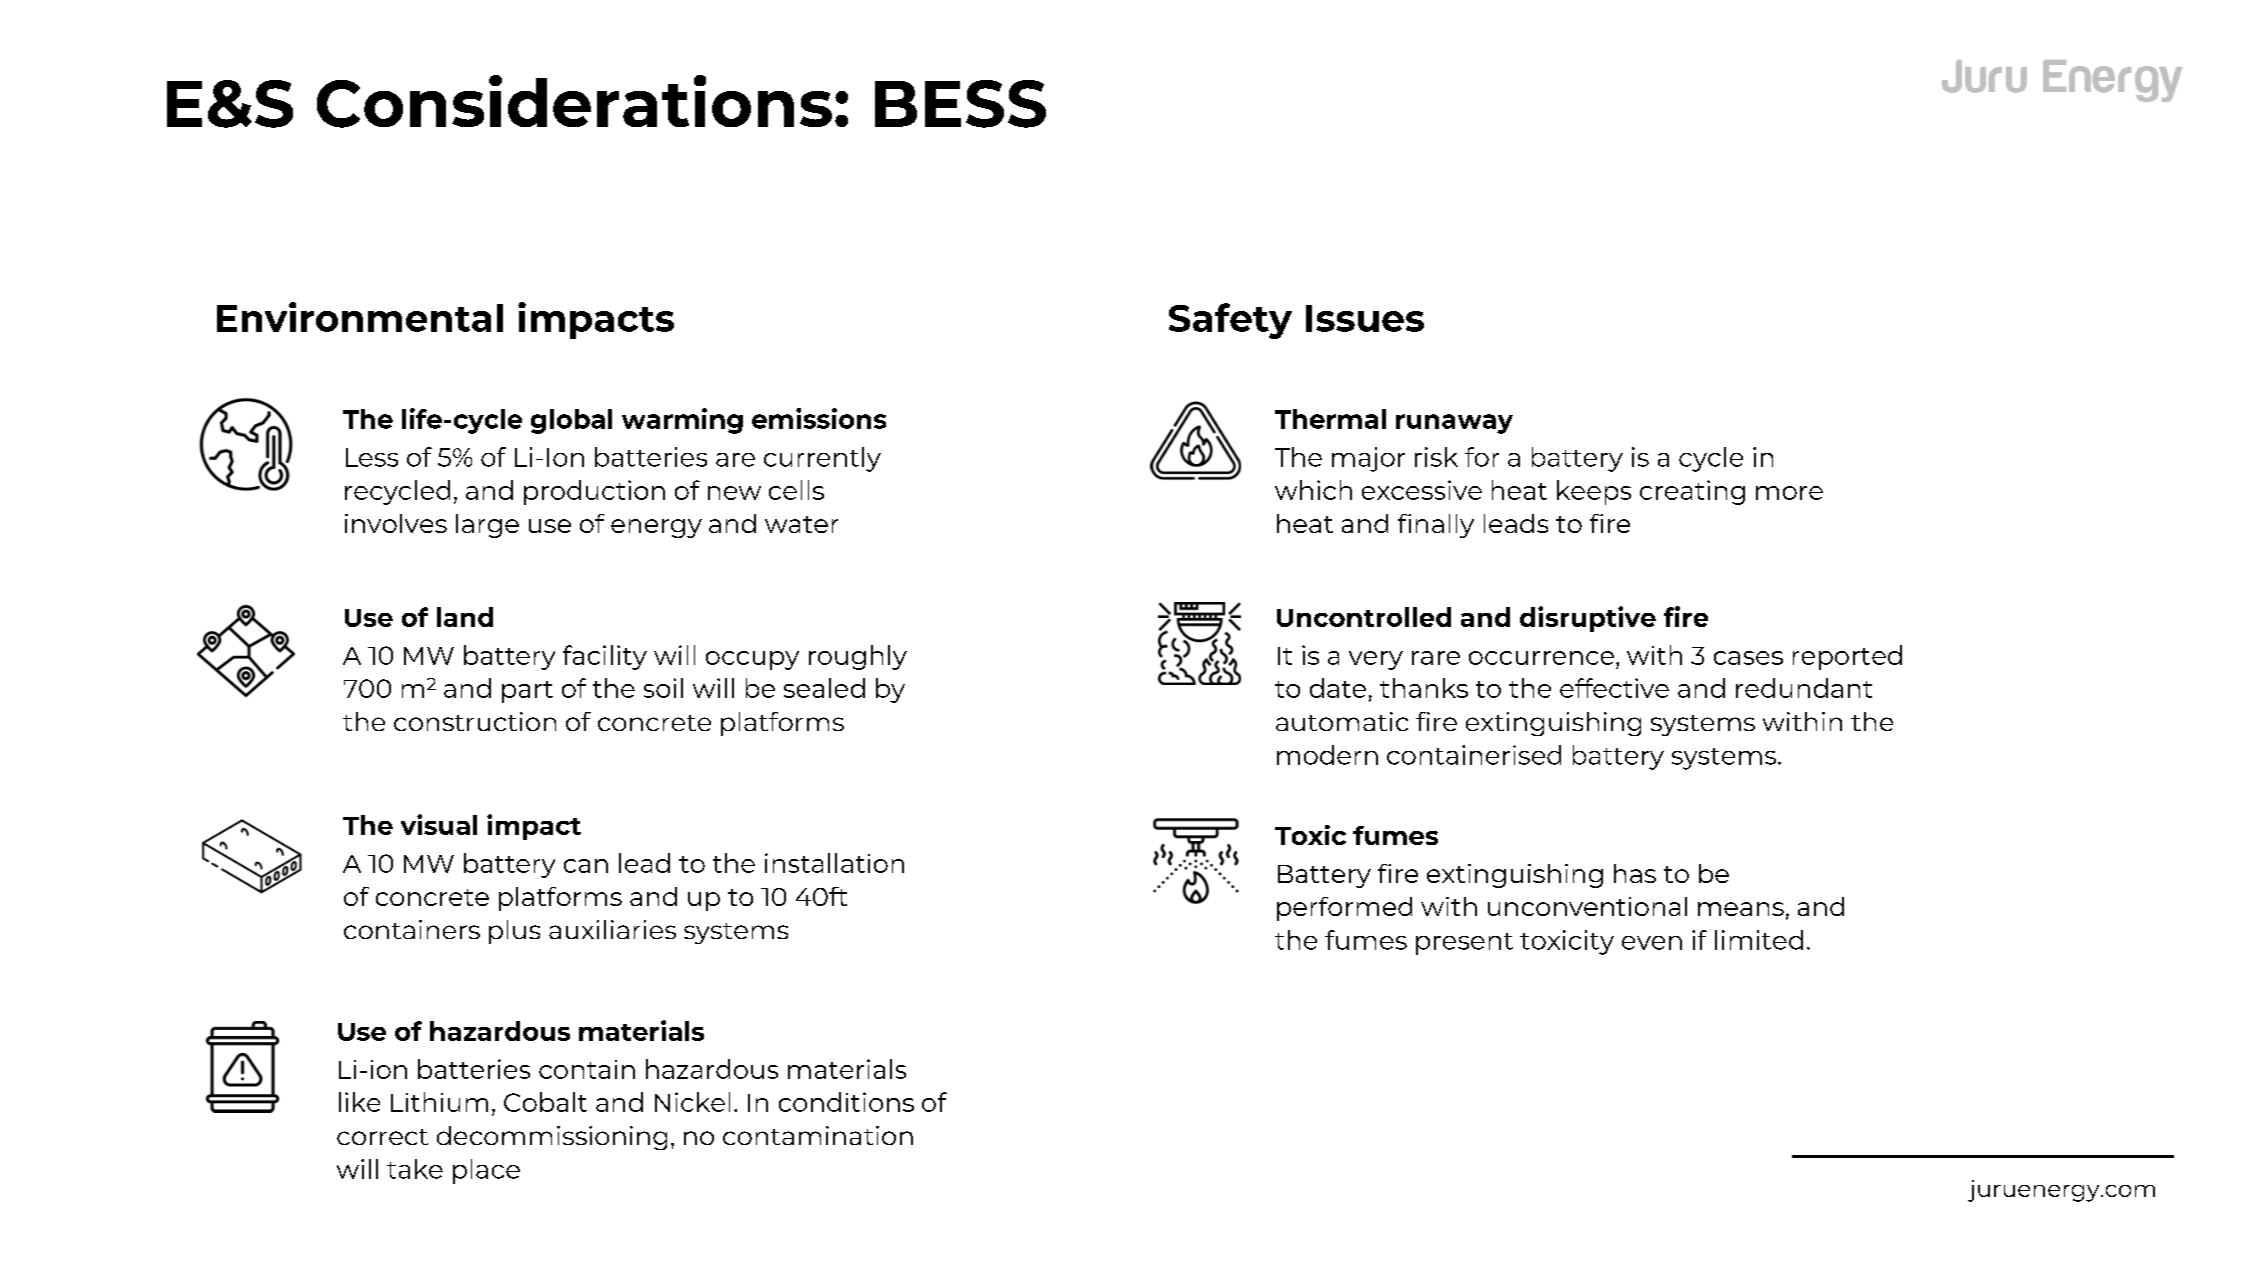  I want to click on Considerations, so click(574, 101).
